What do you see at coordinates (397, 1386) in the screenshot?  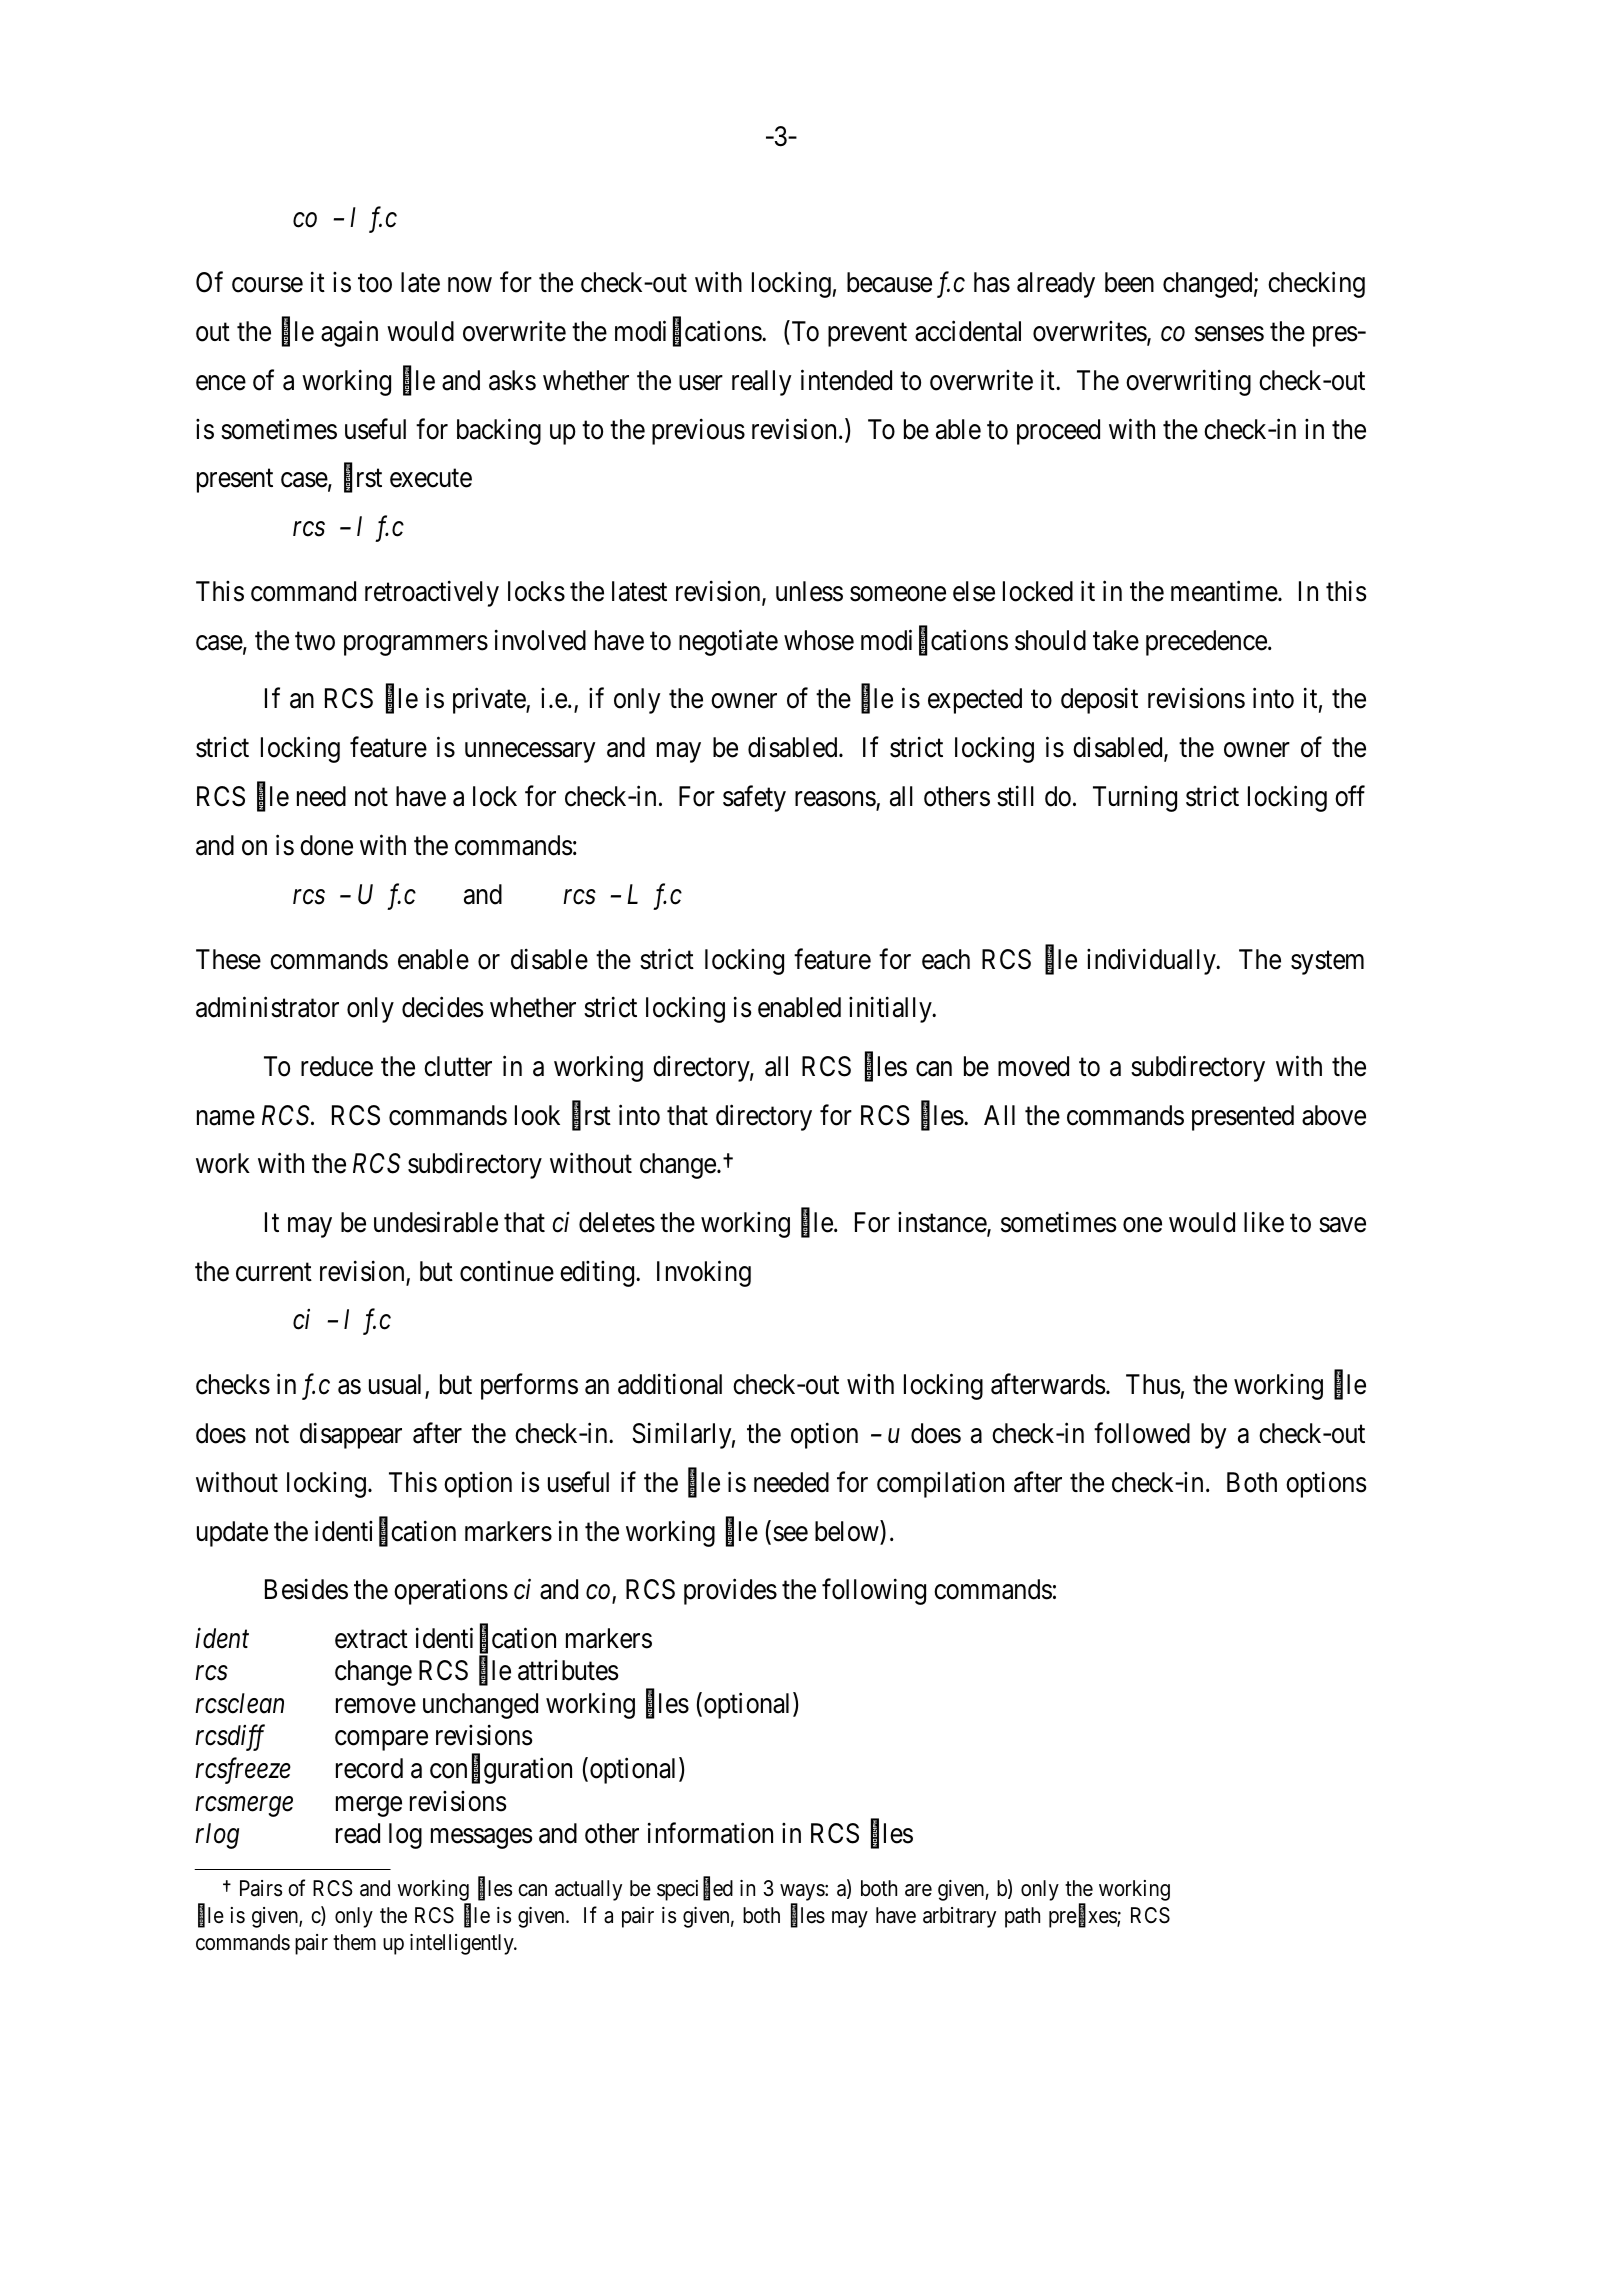 I see `usual` at bounding box center [397, 1386].
